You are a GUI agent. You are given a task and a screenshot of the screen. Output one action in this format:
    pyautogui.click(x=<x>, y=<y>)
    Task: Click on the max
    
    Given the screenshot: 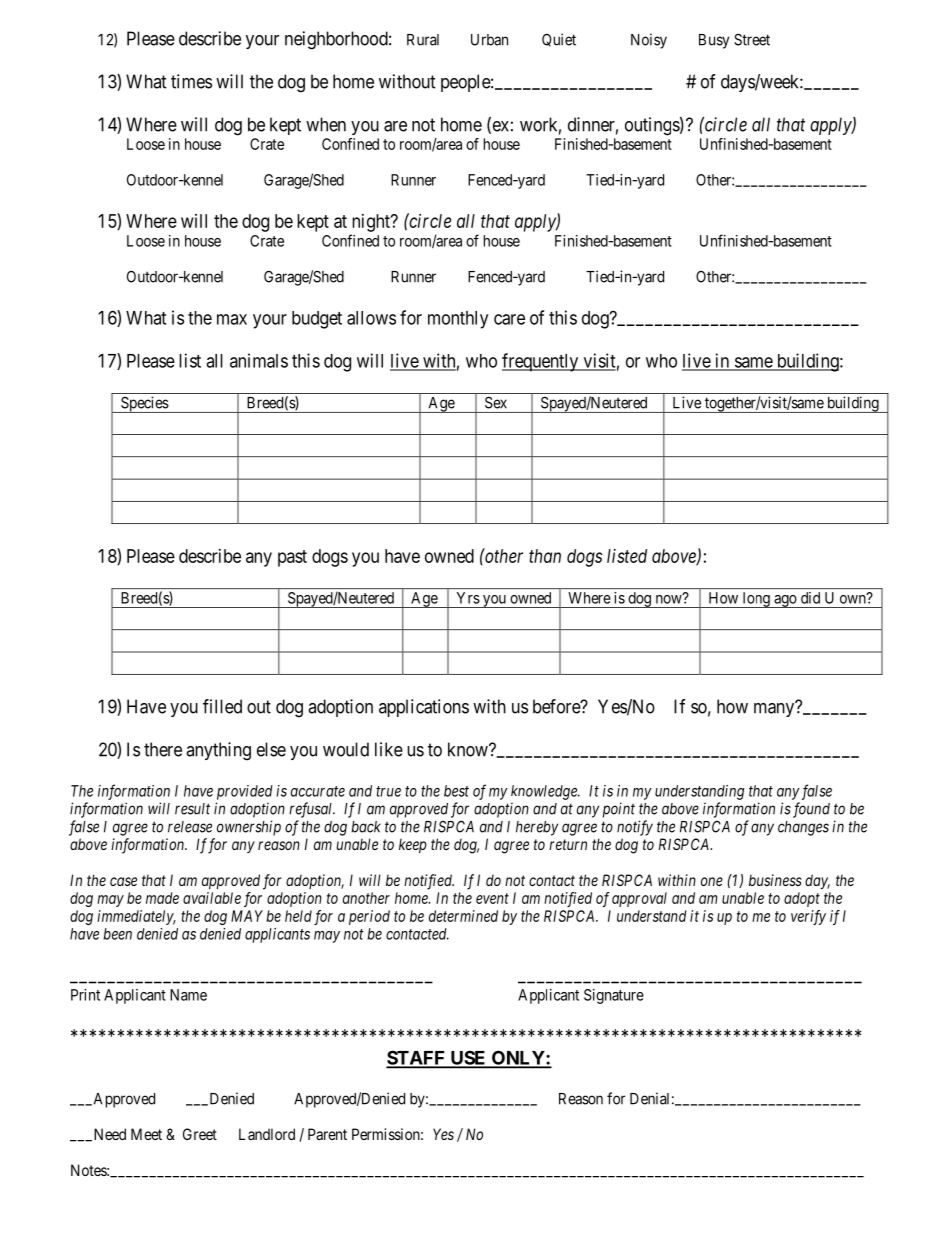 What is the action you would take?
    pyautogui.click(x=232, y=319)
